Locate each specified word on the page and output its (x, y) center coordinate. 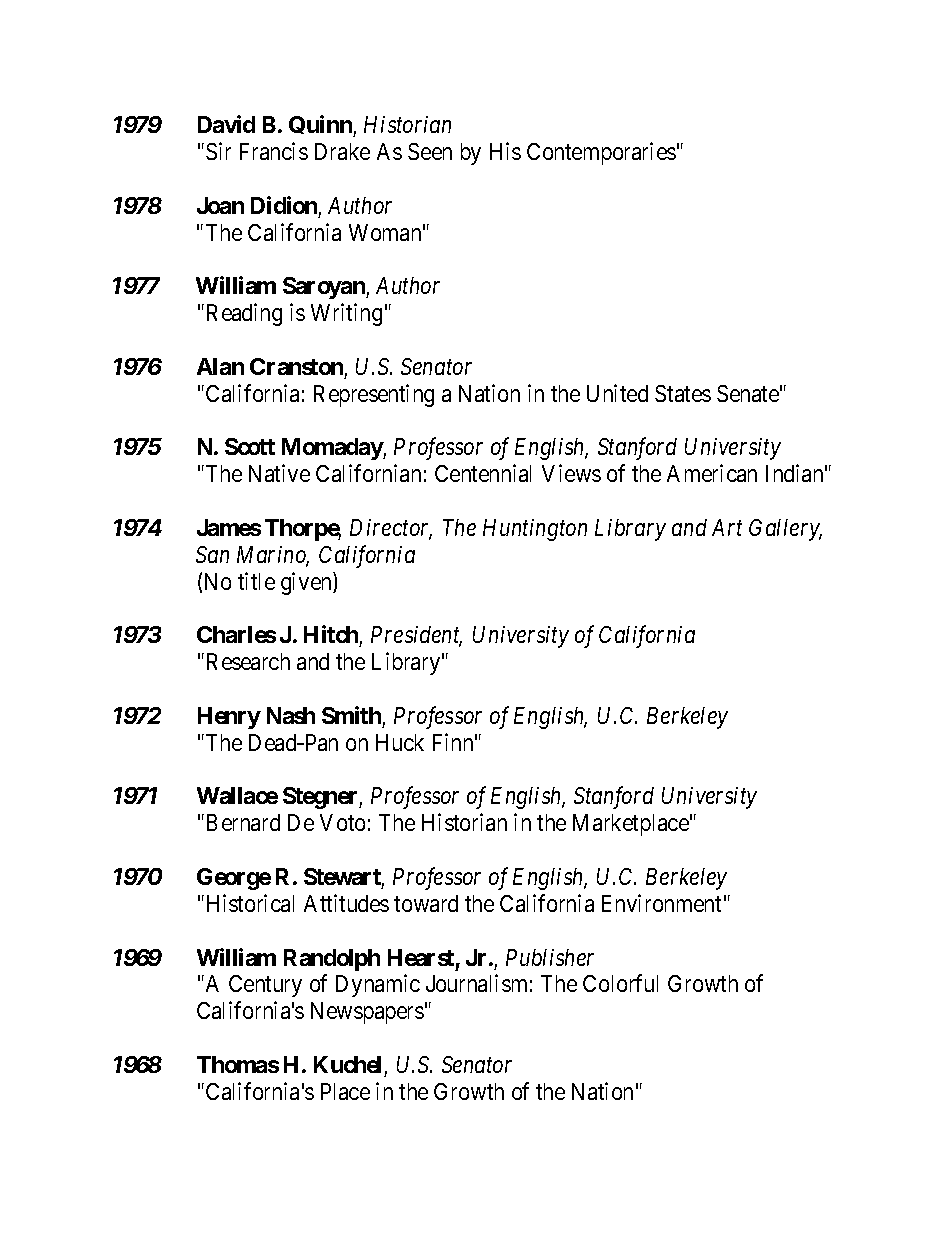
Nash (291, 715)
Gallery (785, 530)
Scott (250, 446)
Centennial (483, 473)
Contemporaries (601, 153)
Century (265, 986)
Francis (274, 151)
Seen (430, 151)
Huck (400, 742)
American (712, 473)
